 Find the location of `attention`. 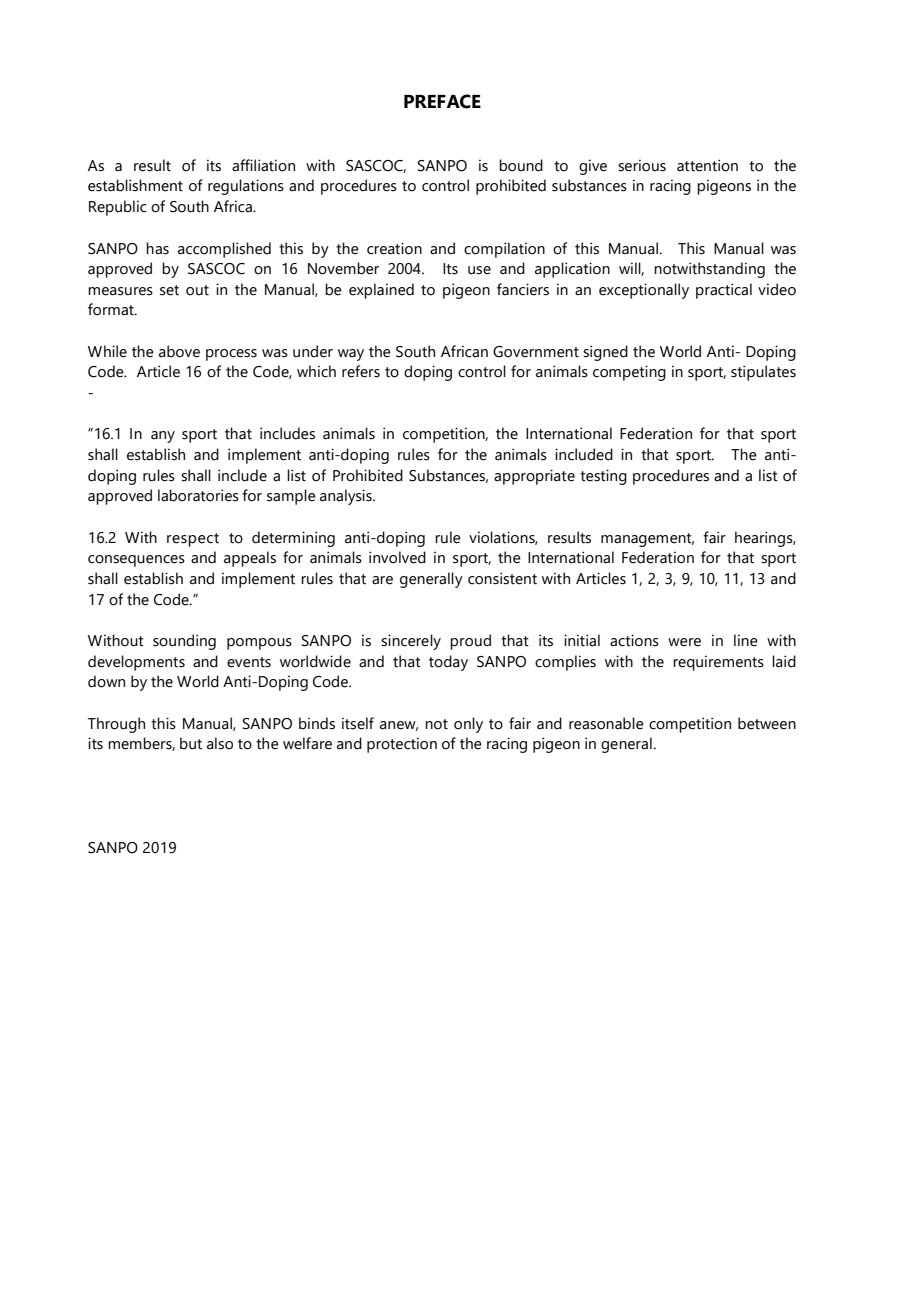

attention is located at coordinates (707, 165).
